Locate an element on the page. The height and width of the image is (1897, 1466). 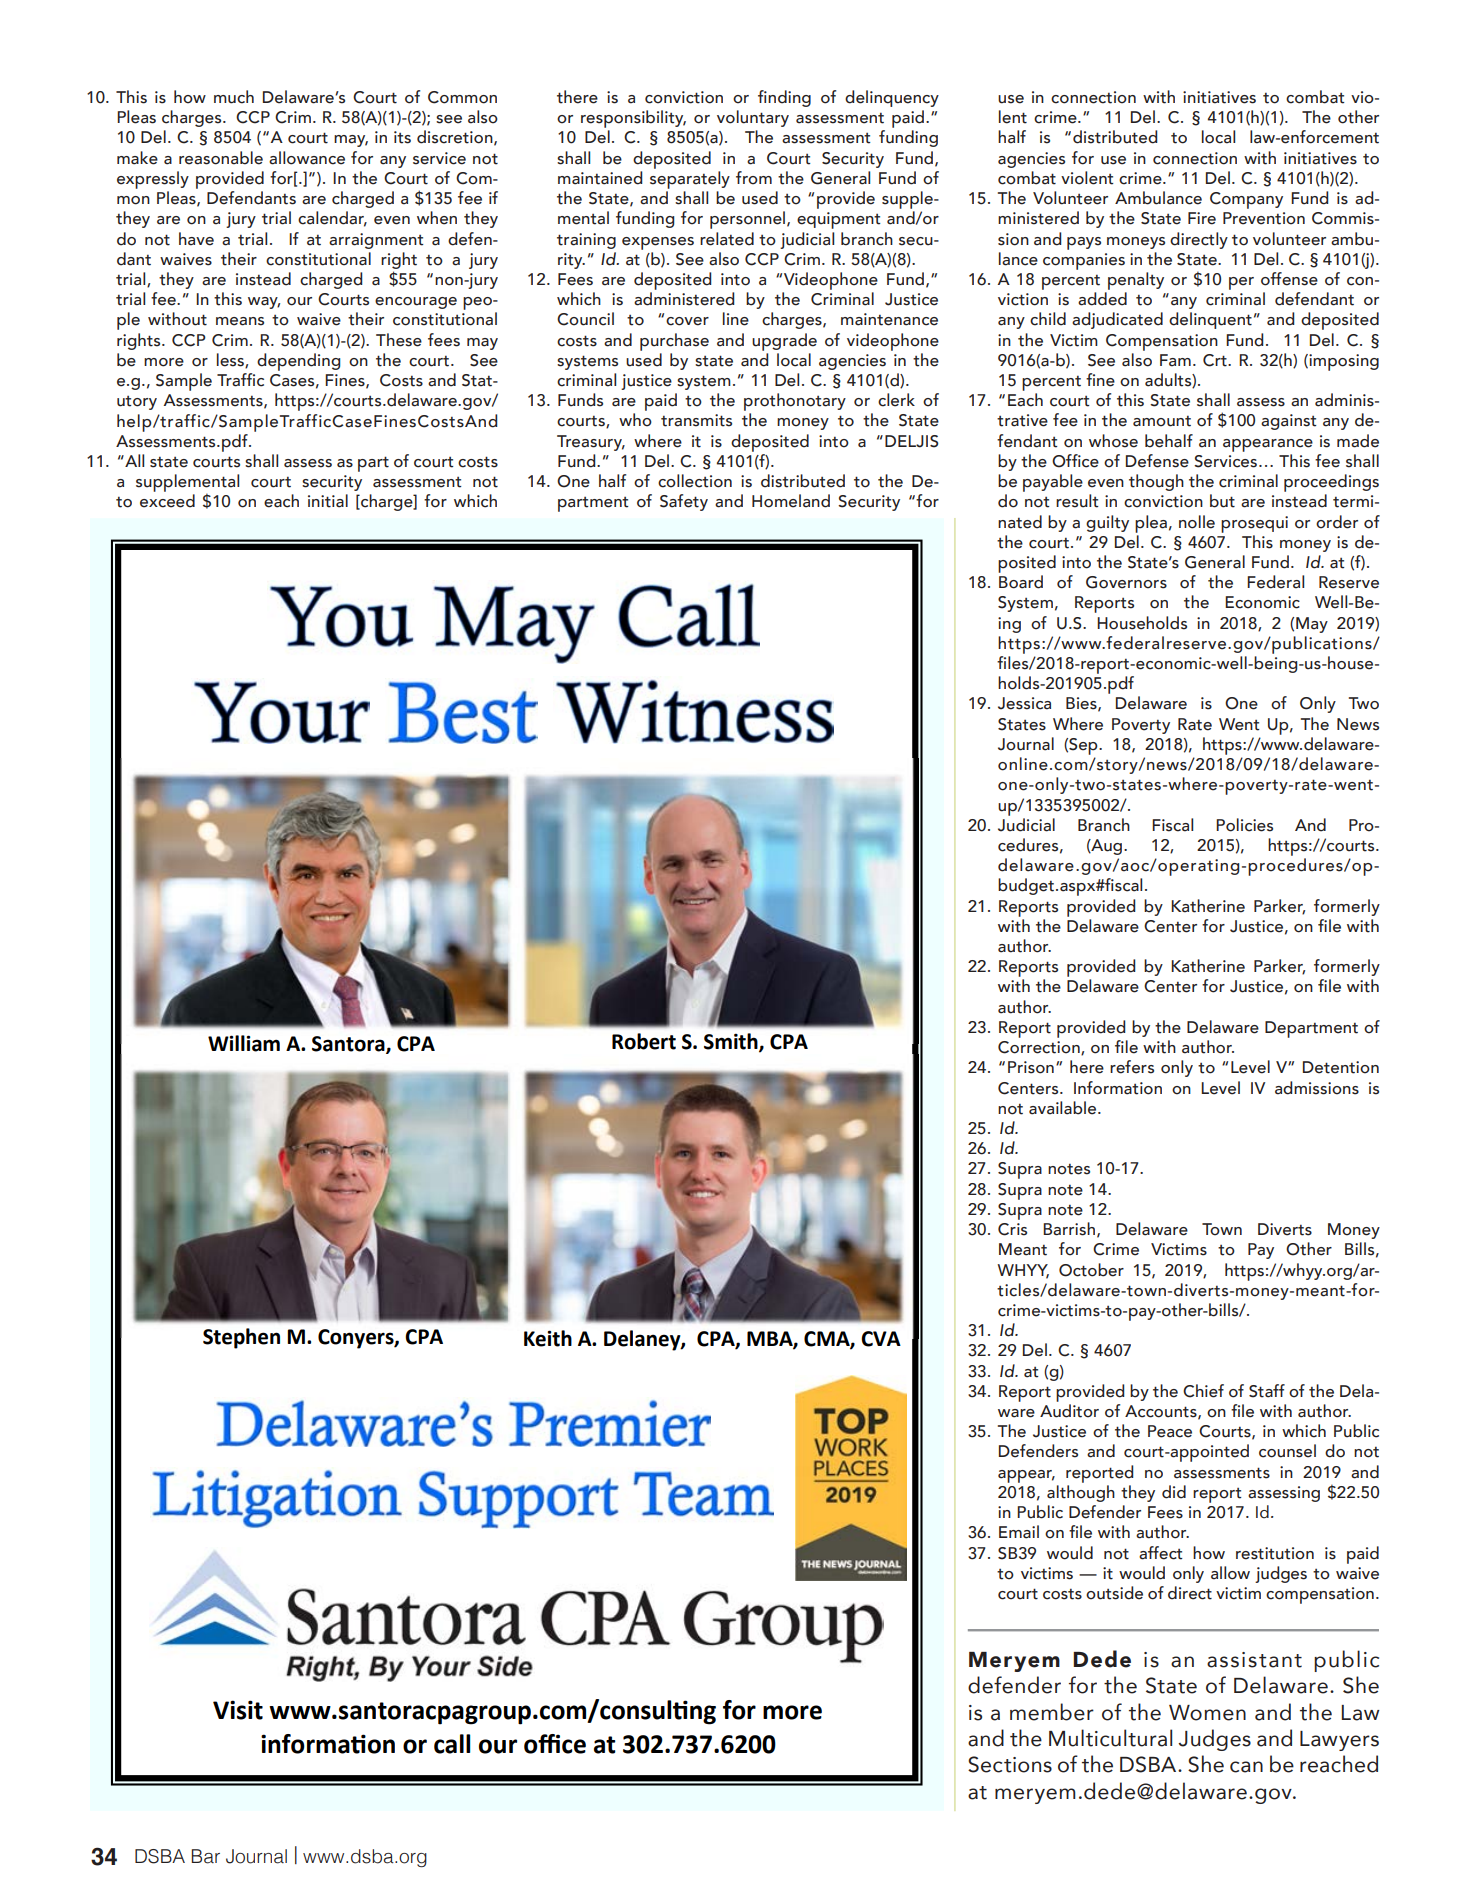
Sections is located at coordinates (1010, 1764).
